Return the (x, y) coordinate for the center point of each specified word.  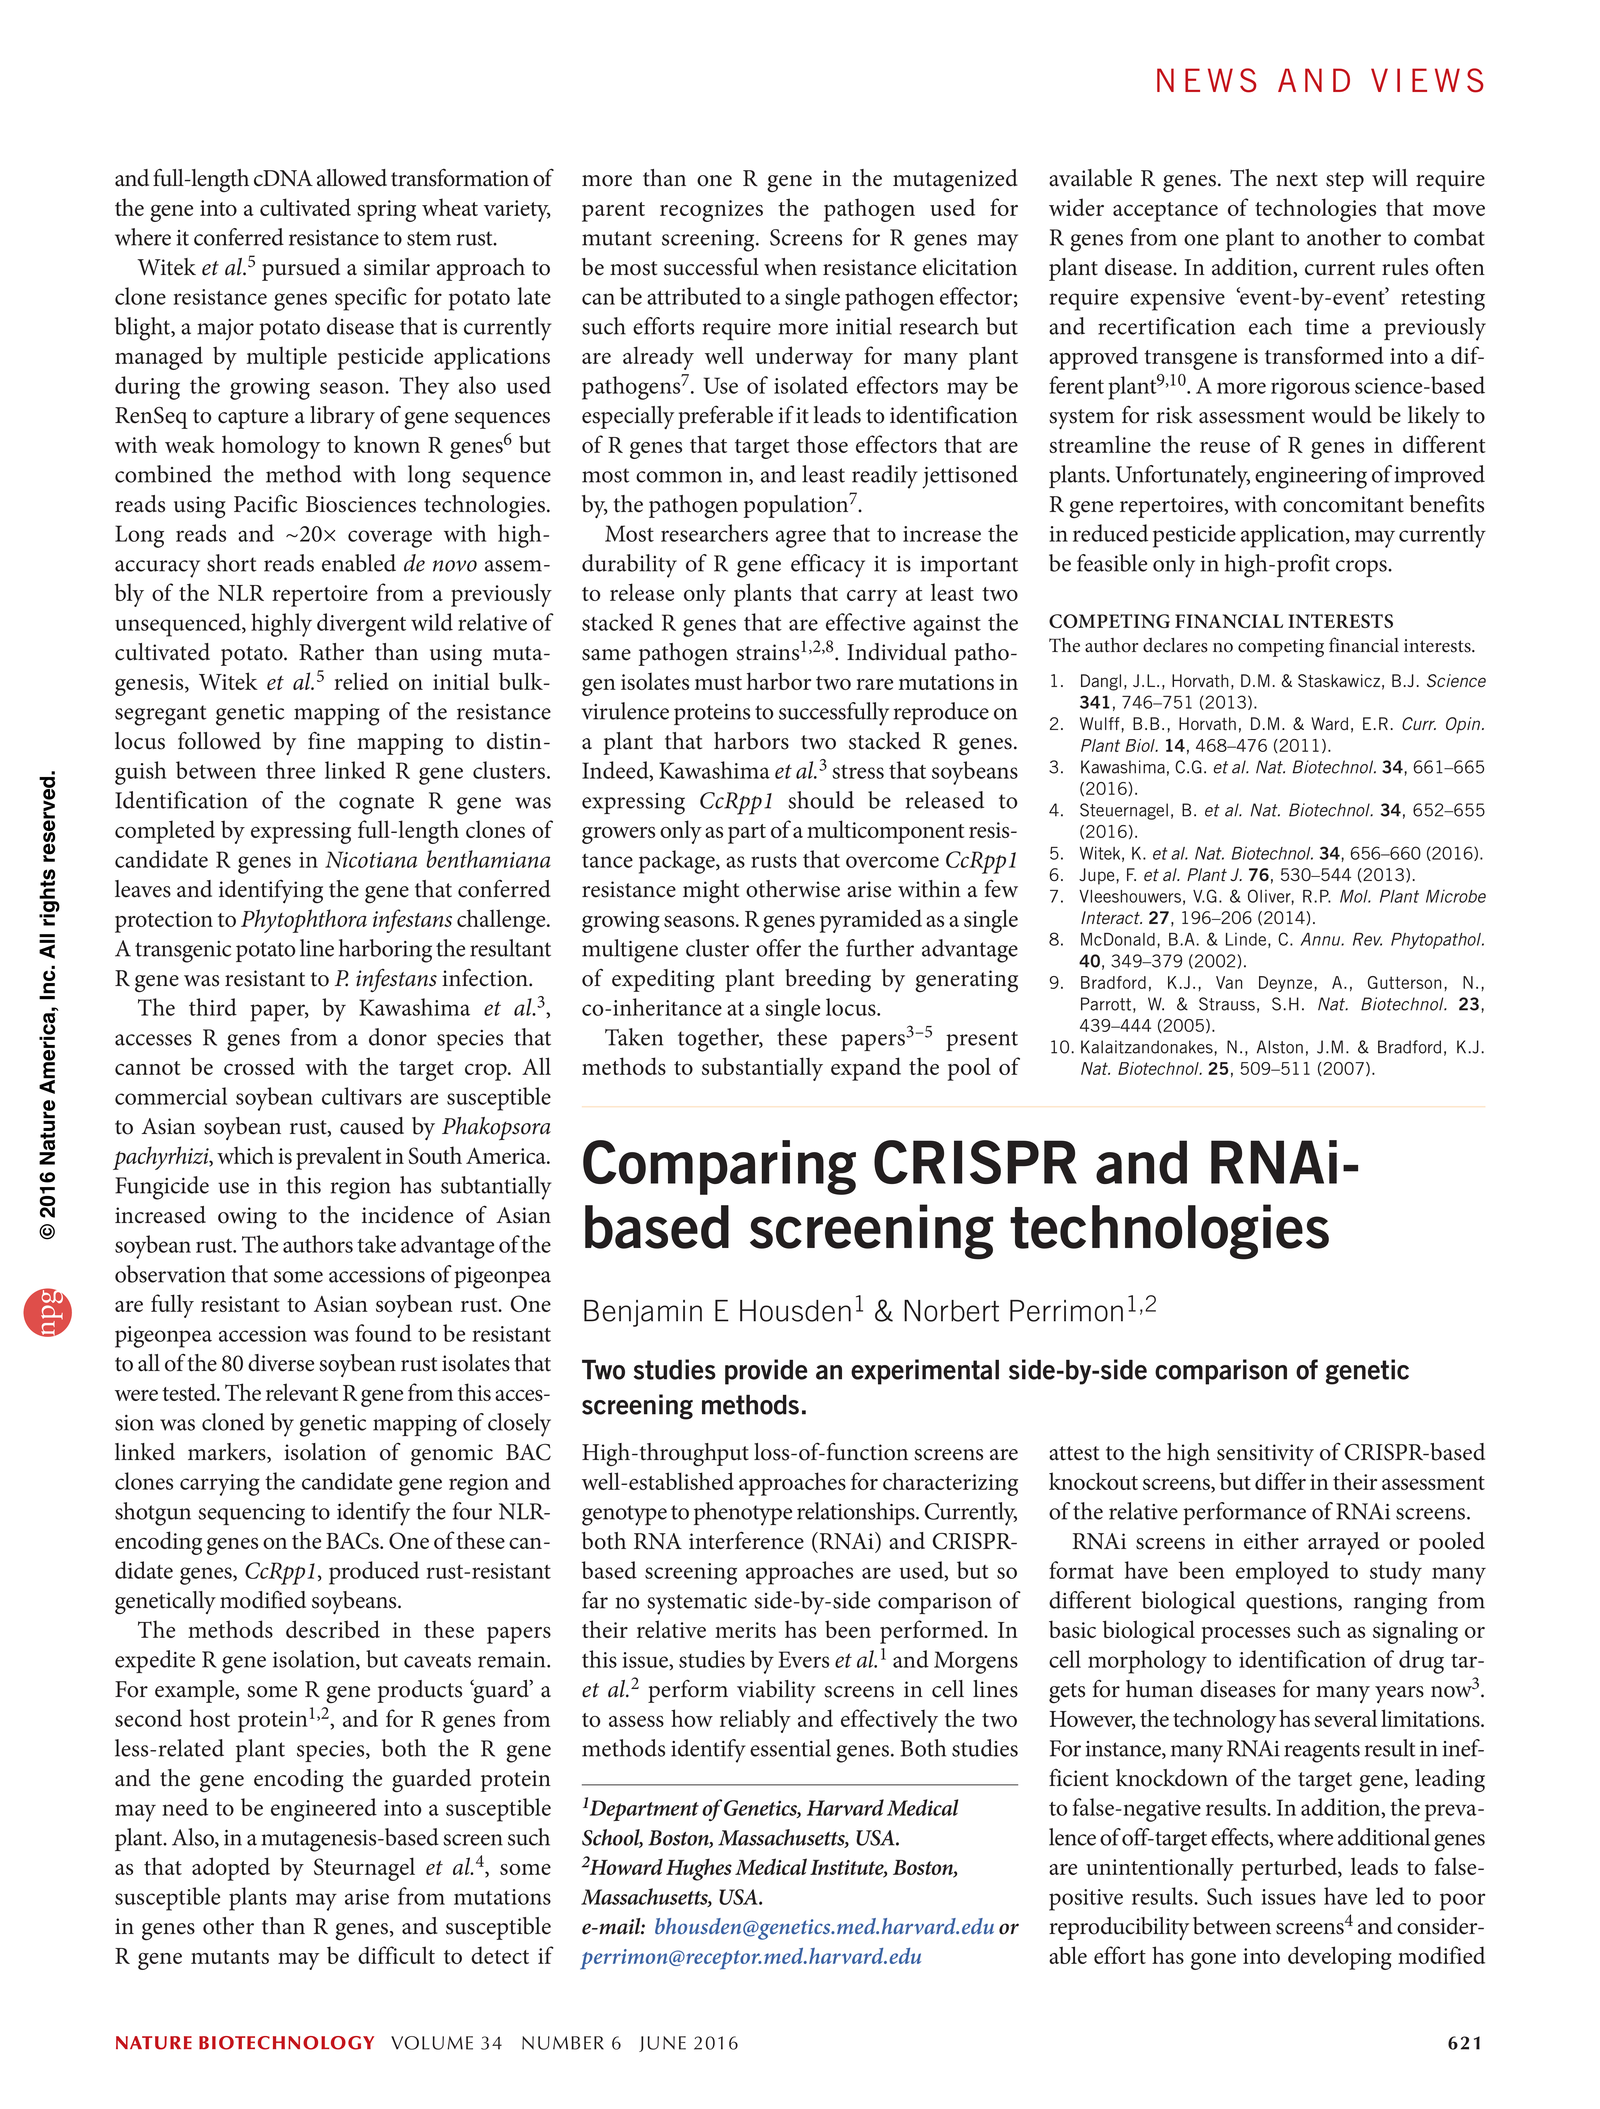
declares (1175, 645)
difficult (396, 1955)
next (1297, 179)
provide (766, 1372)
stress (858, 771)
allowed (352, 178)
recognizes (711, 211)
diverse (281, 1363)
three (290, 770)
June (662, 2044)
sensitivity (1265, 1455)
